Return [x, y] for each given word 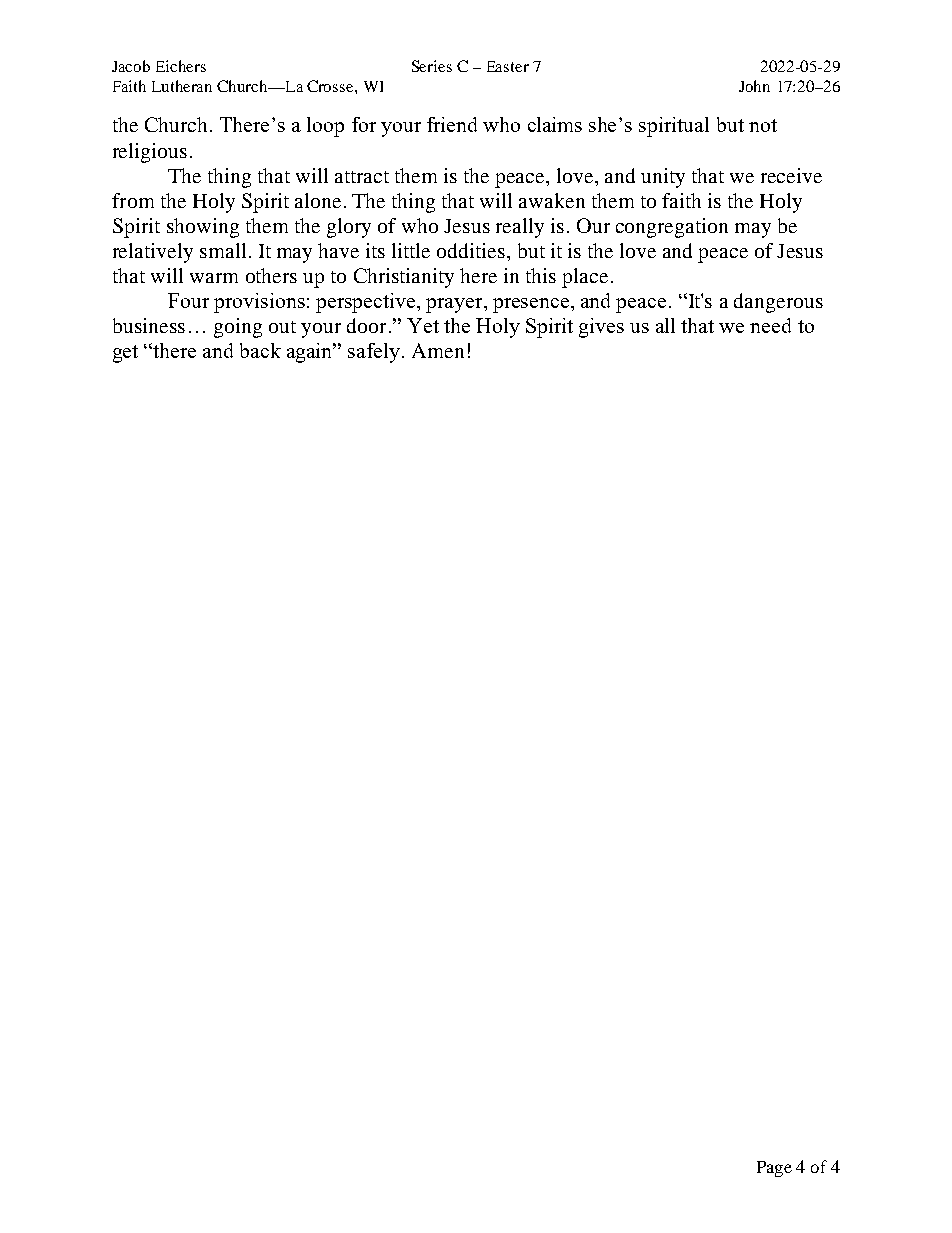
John [754, 86]
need [770, 325]
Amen [438, 350]
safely [375, 353]
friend [452, 124]
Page [774, 1169]
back [260, 350]
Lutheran [182, 86]
